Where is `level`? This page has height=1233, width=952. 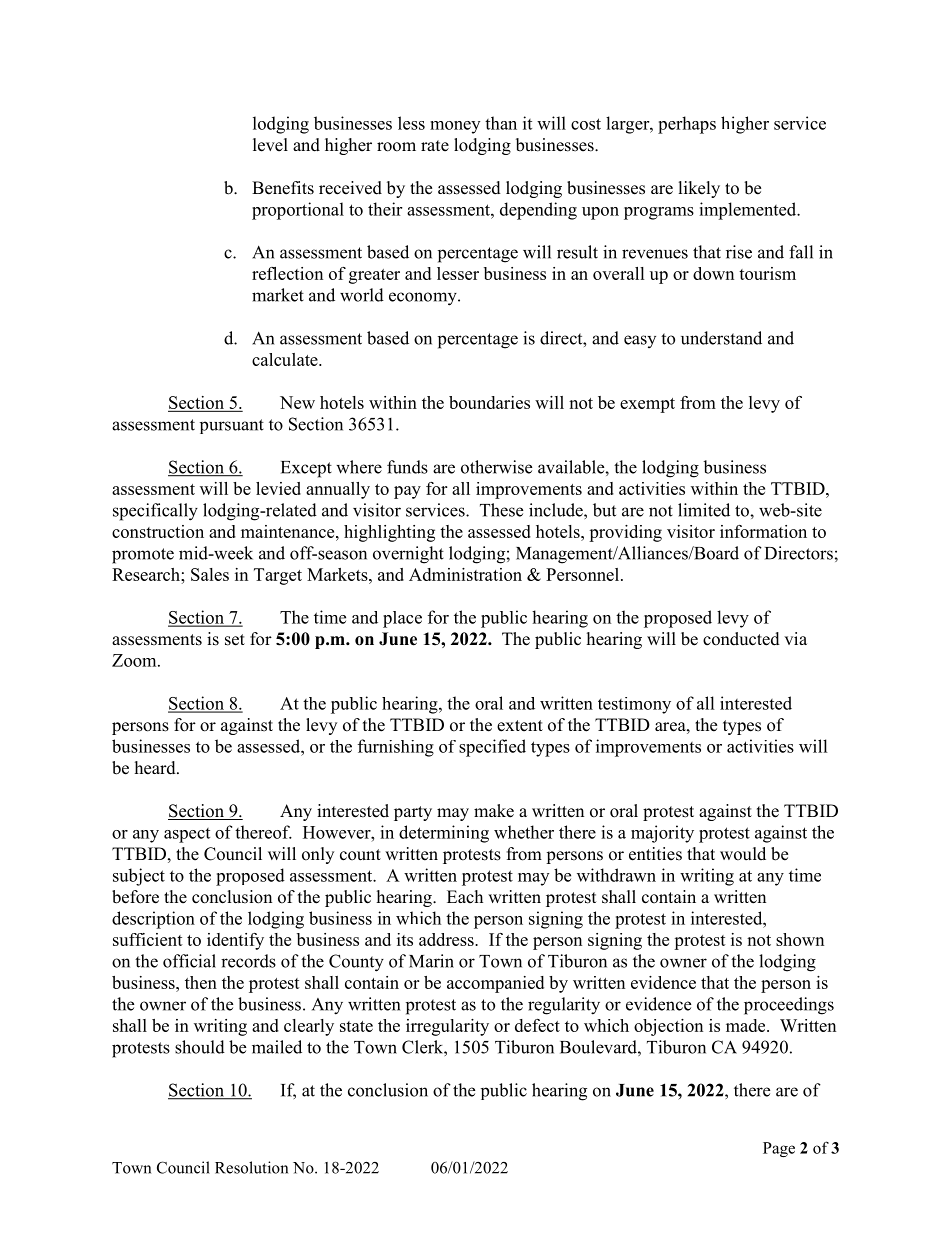 level is located at coordinates (270, 145).
